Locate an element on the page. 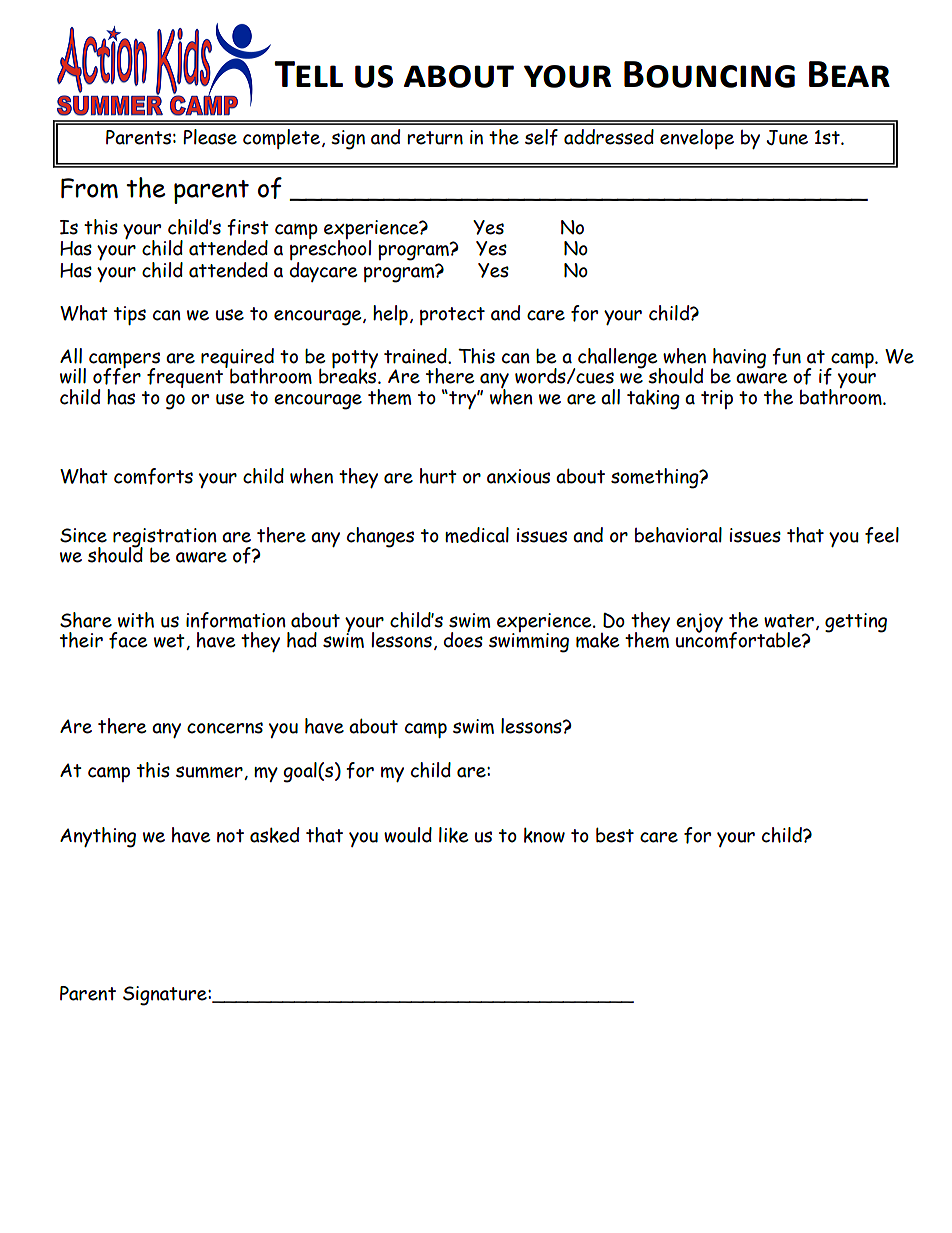  return is located at coordinates (435, 138).
